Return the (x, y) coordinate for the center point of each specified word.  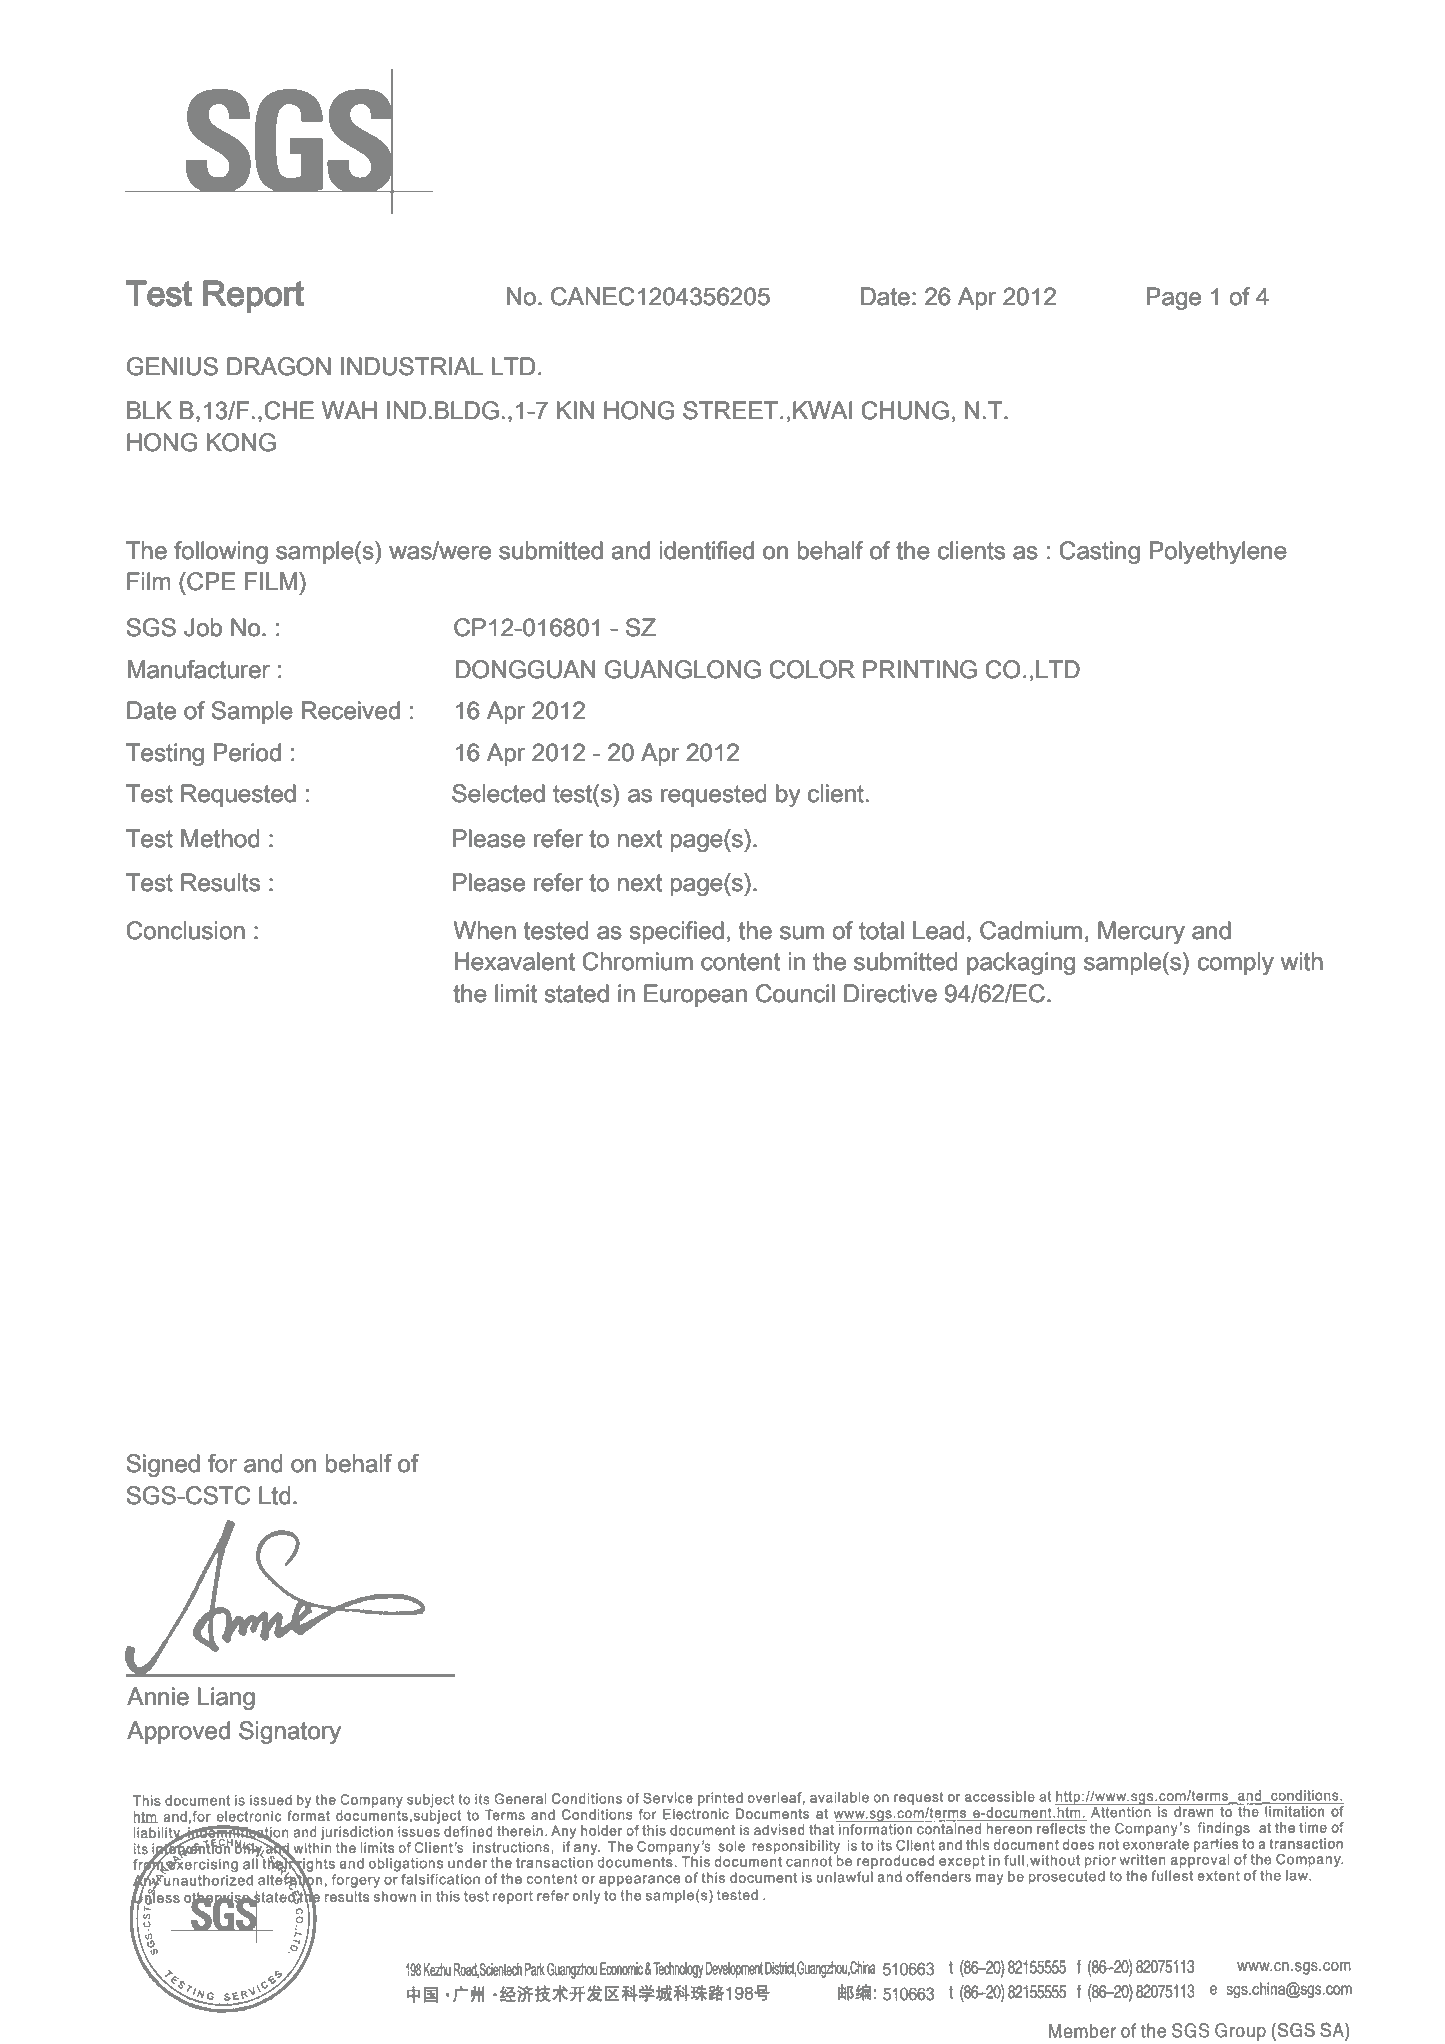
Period (247, 752)
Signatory (290, 1732)
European (695, 995)
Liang (226, 1698)
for (222, 1463)
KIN (575, 410)
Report (253, 296)
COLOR (812, 669)
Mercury (1141, 932)
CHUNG (905, 410)
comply (1236, 963)
